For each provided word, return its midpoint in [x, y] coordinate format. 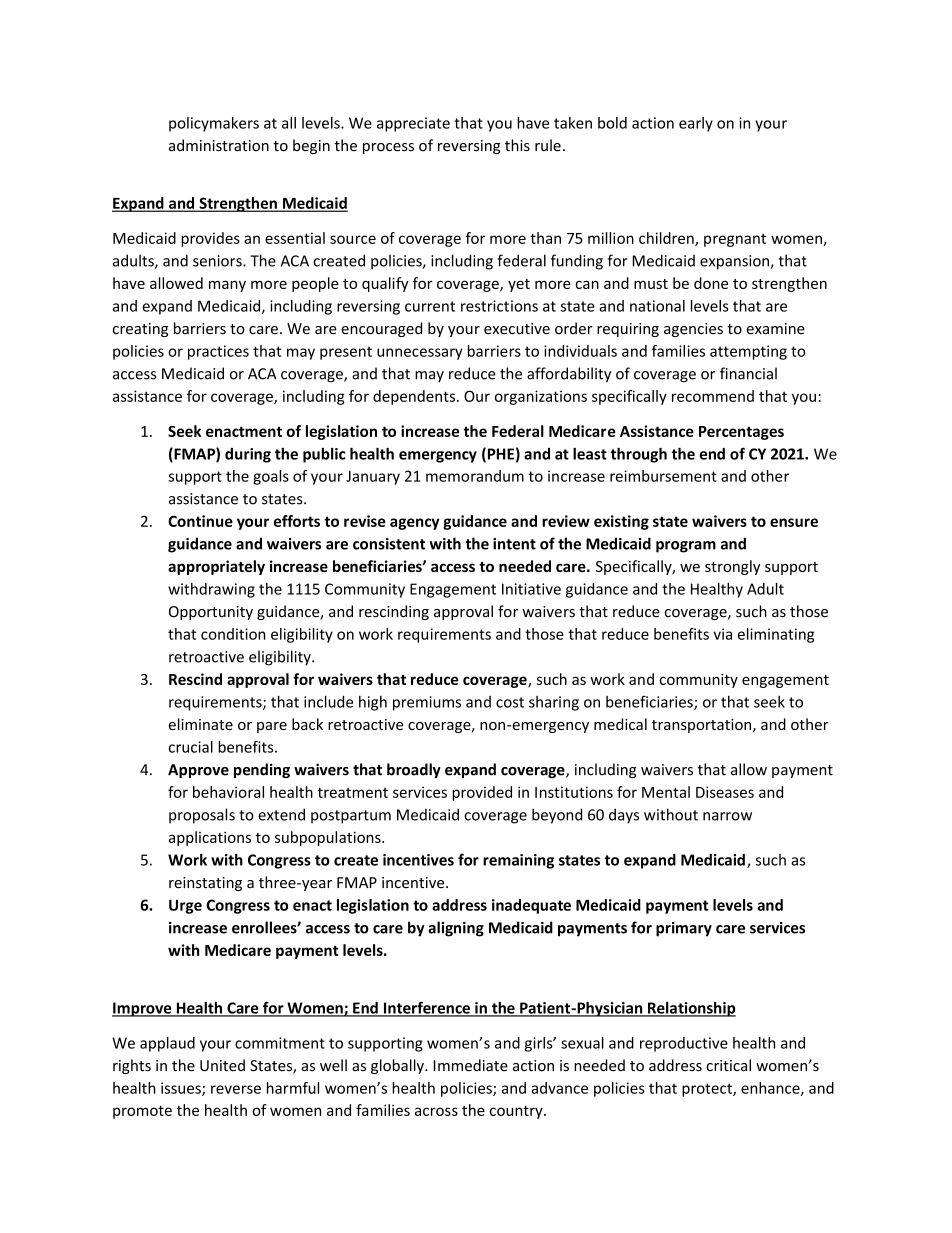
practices [218, 352]
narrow [727, 816]
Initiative [531, 589]
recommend [713, 396]
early [696, 124]
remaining [518, 861]
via [723, 634]
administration [219, 145]
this [517, 145]
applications [210, 838]
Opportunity [211, 613]
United [222, 1065]
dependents [415, 397]
